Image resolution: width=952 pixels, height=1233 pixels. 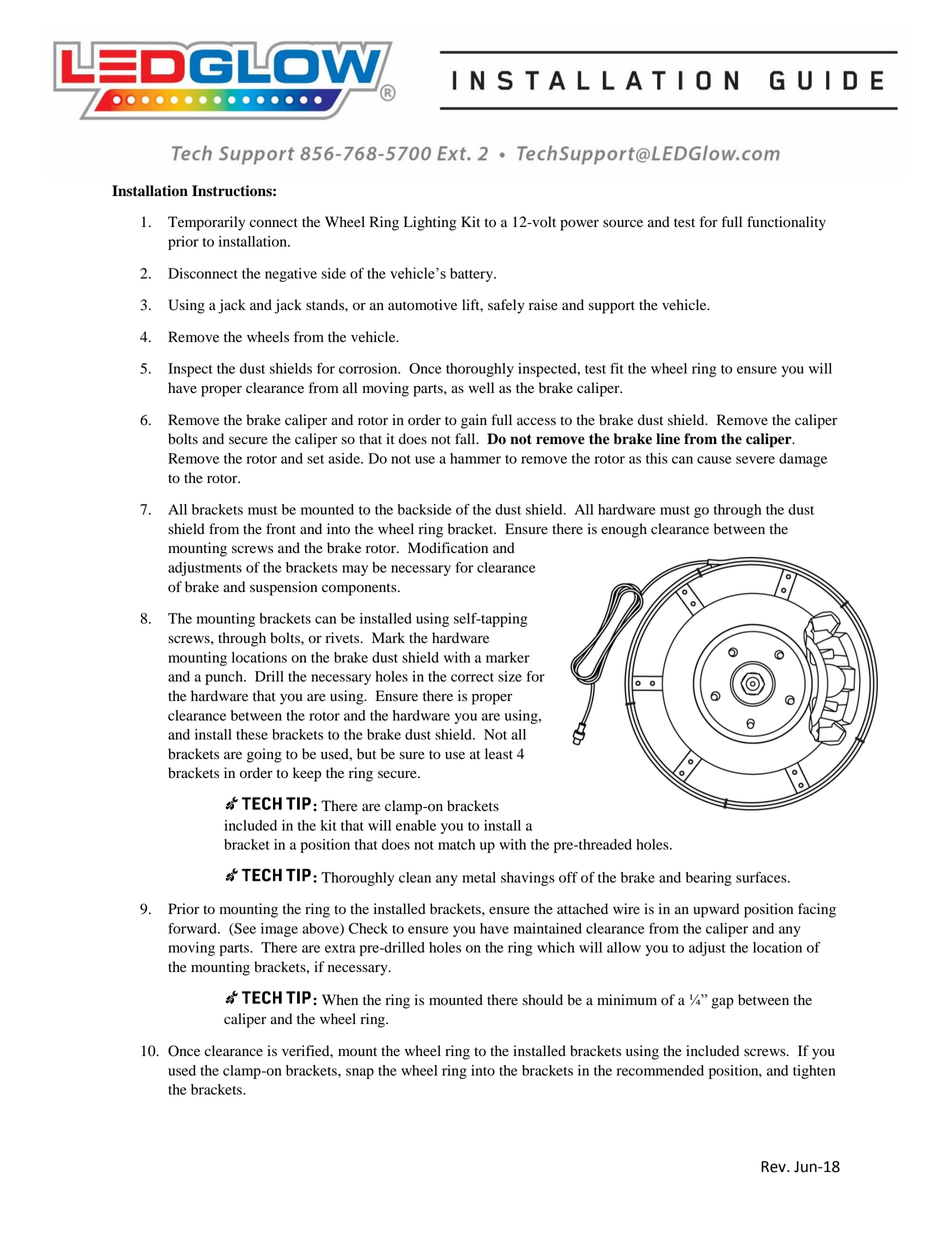 What do you see at coordinates (755, 460) in the screenshot?
I see `severe` at bounding box center [755, 460].
